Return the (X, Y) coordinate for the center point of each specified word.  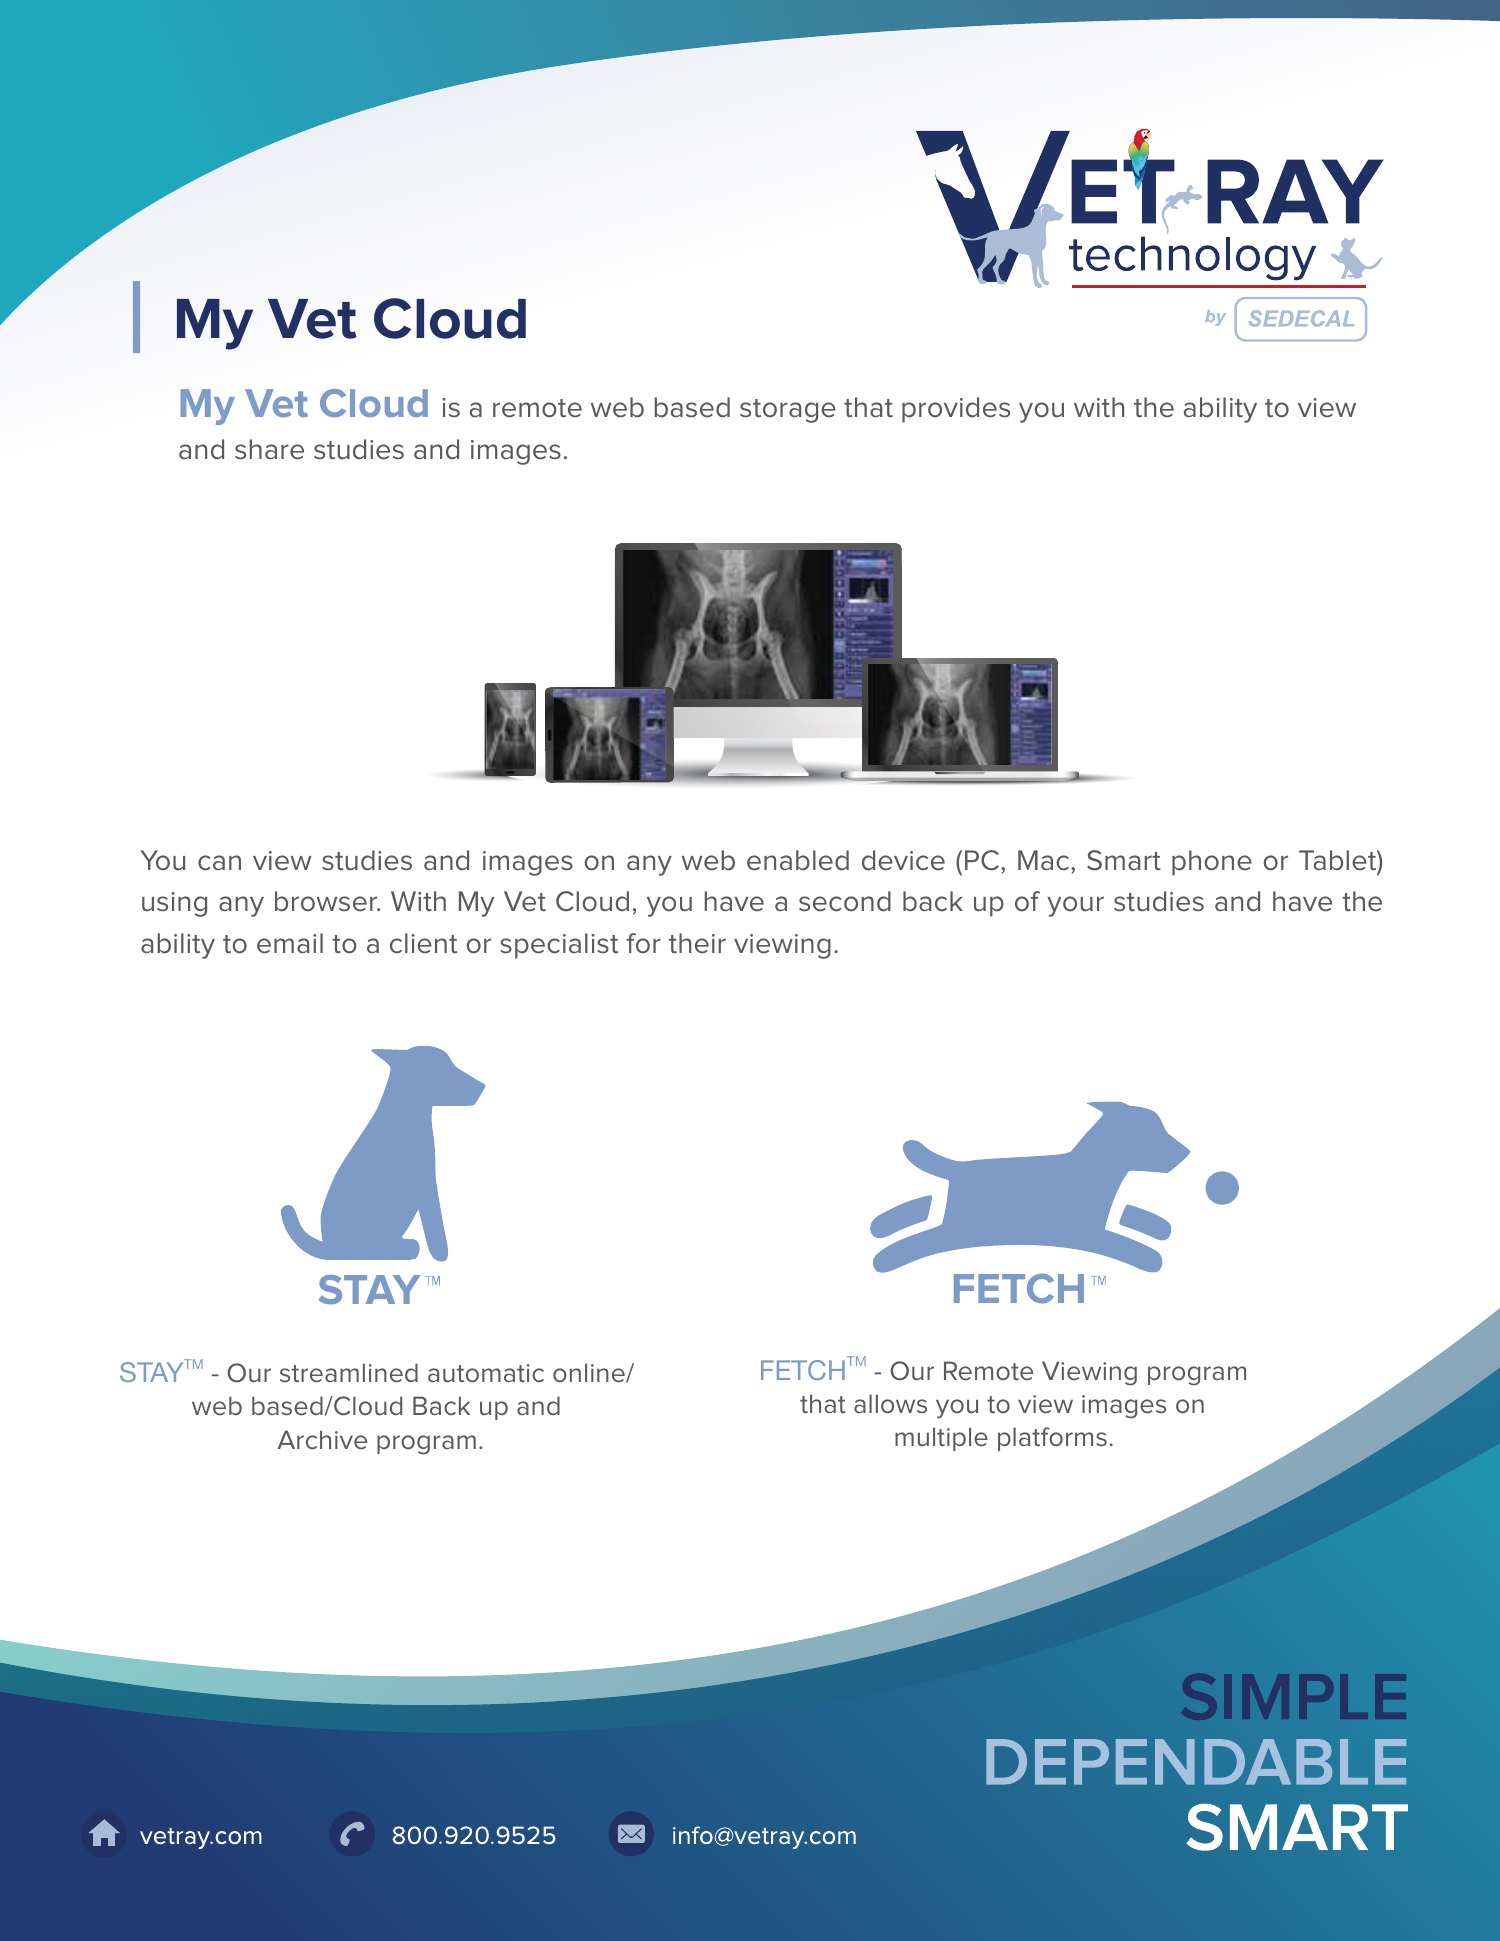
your (1075, 906)
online (590, 1373)
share (269, 449)
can (219, 863)
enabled (798, 860)
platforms (1052, 1439)
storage (788, 411)
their (697, 943)
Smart (1124, 860)
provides (956, 410)
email (290, 943)
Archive (322, 1440)
